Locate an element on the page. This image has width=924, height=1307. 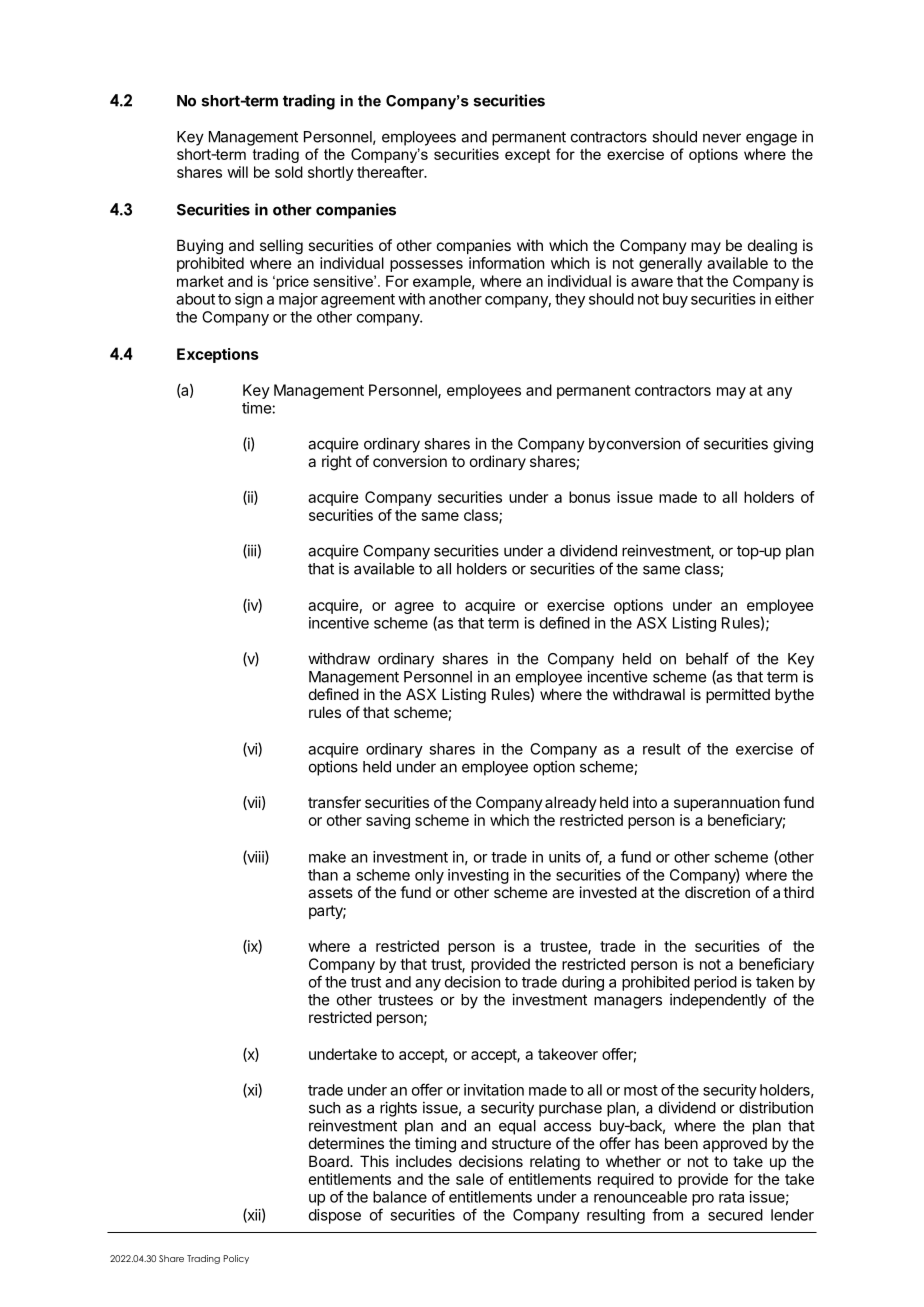
information is located at coordinates (506, 263).
